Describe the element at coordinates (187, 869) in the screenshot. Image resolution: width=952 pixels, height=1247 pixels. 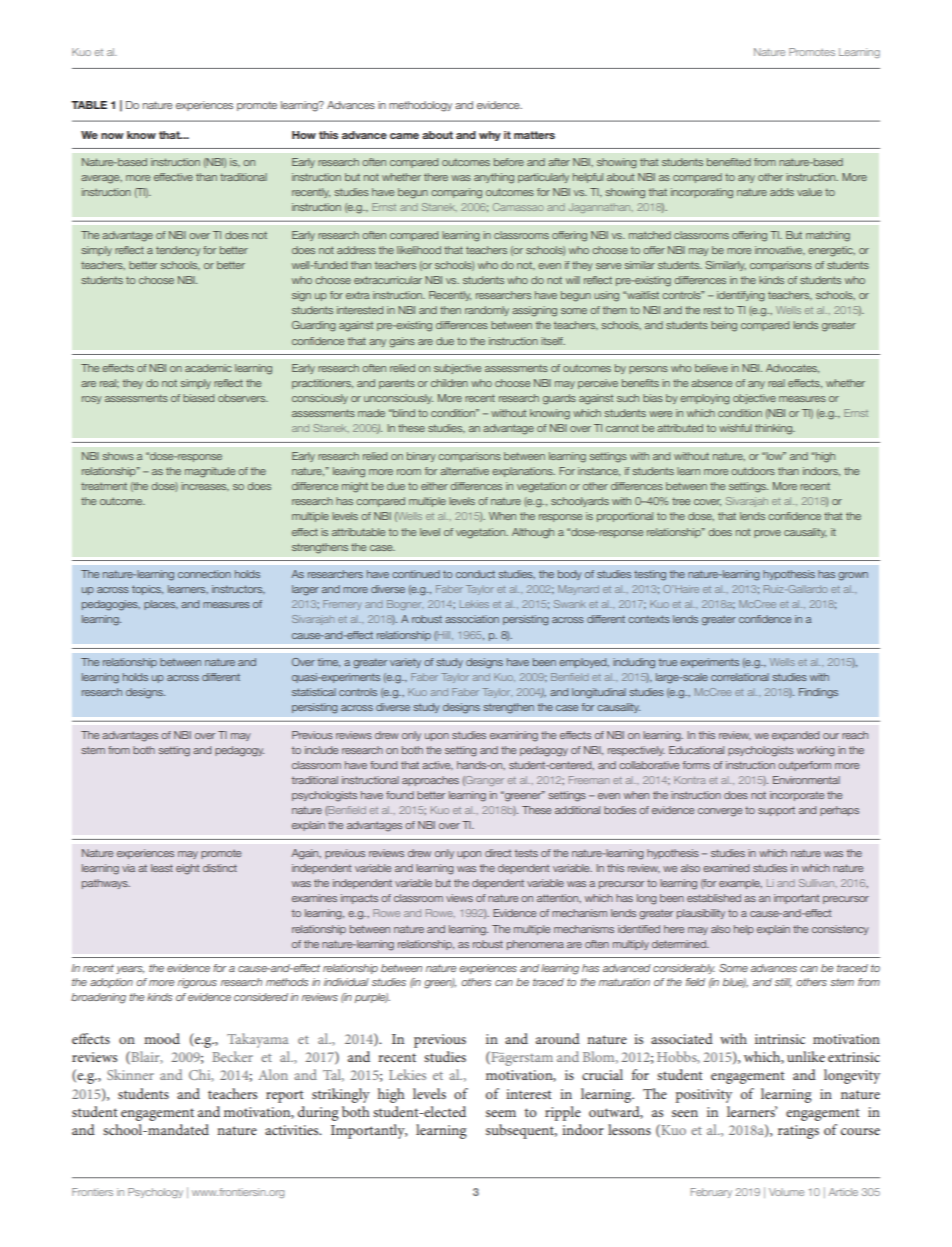
I see `eight` at that location.
